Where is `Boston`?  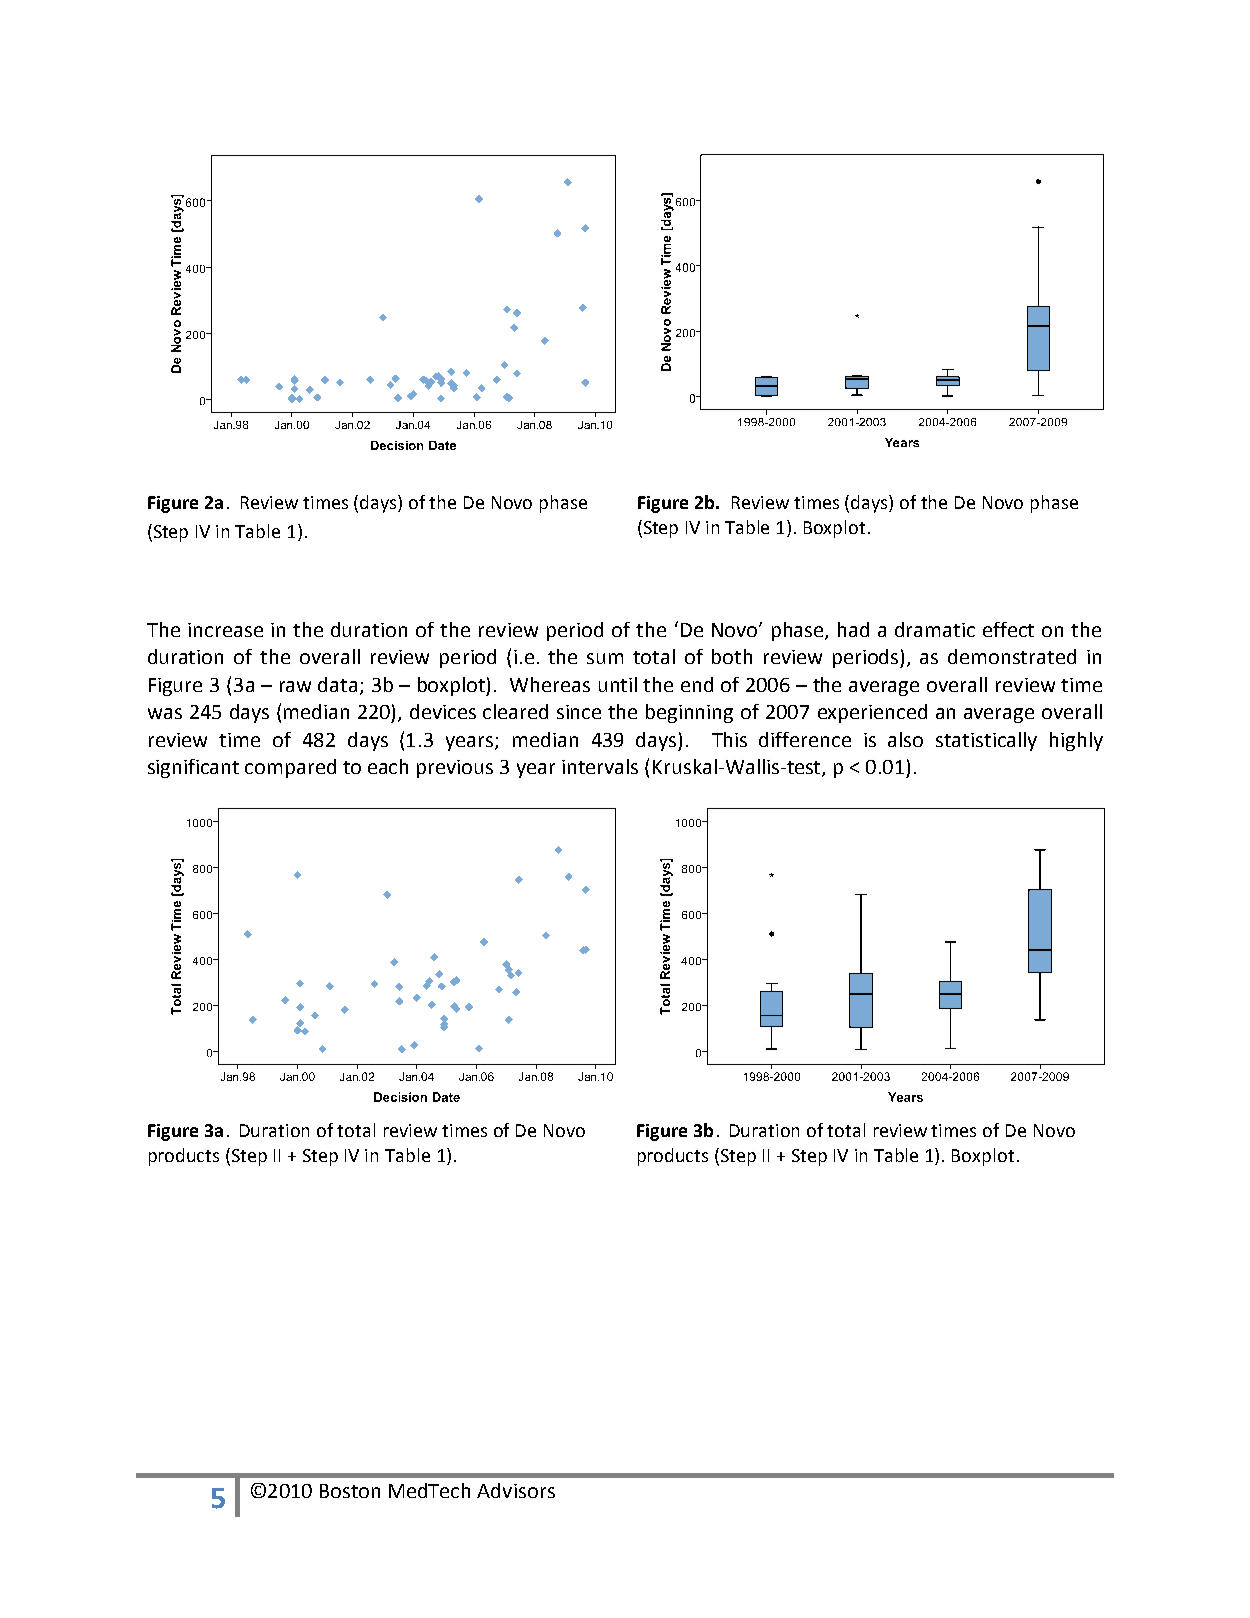
Boston is located at coordinates (350, 1491).
